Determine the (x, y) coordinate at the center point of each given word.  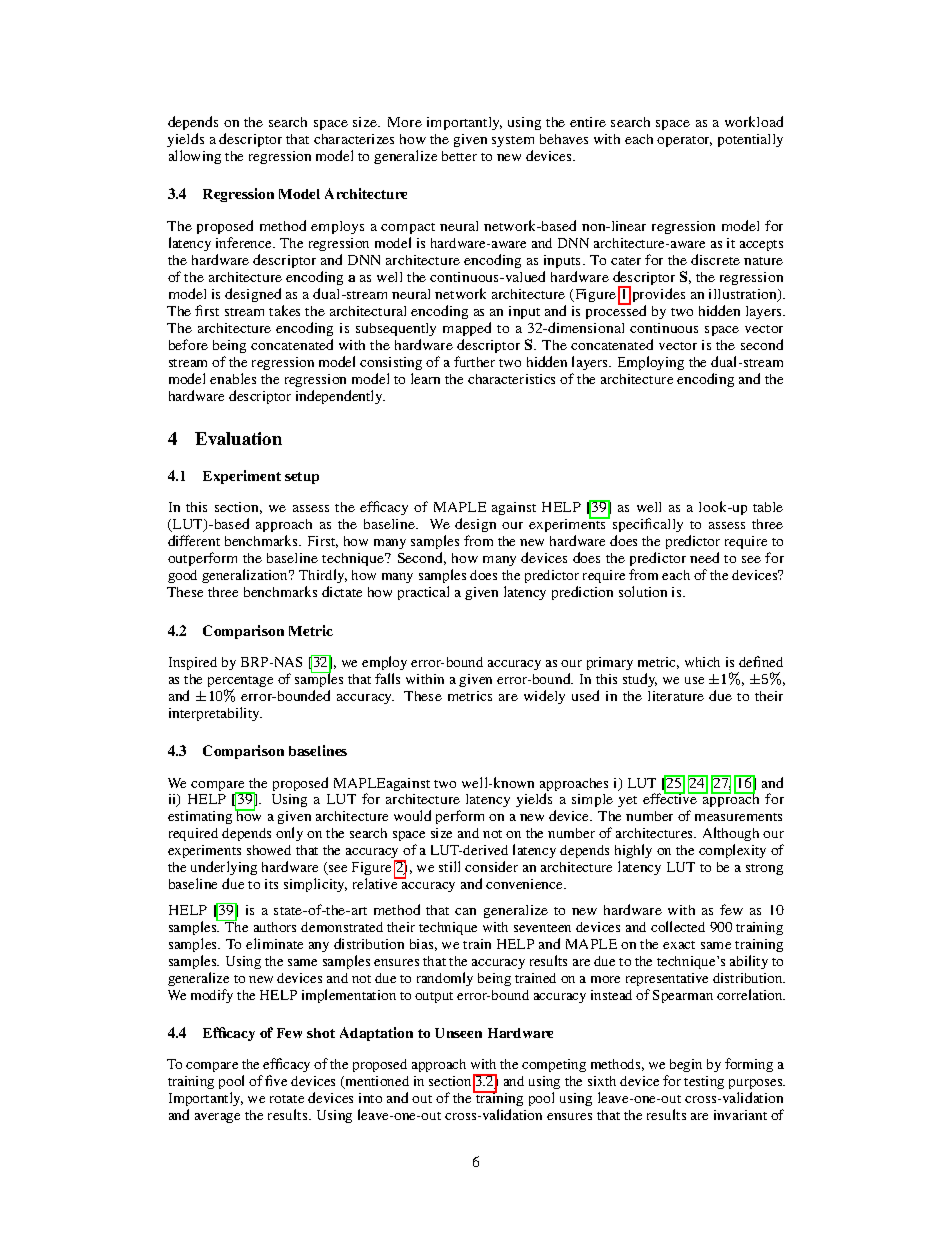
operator (684, 141)
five (276, 1080)
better (459, 156)
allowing (195, 157)
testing (704, 1082)
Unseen (458, 1033)
